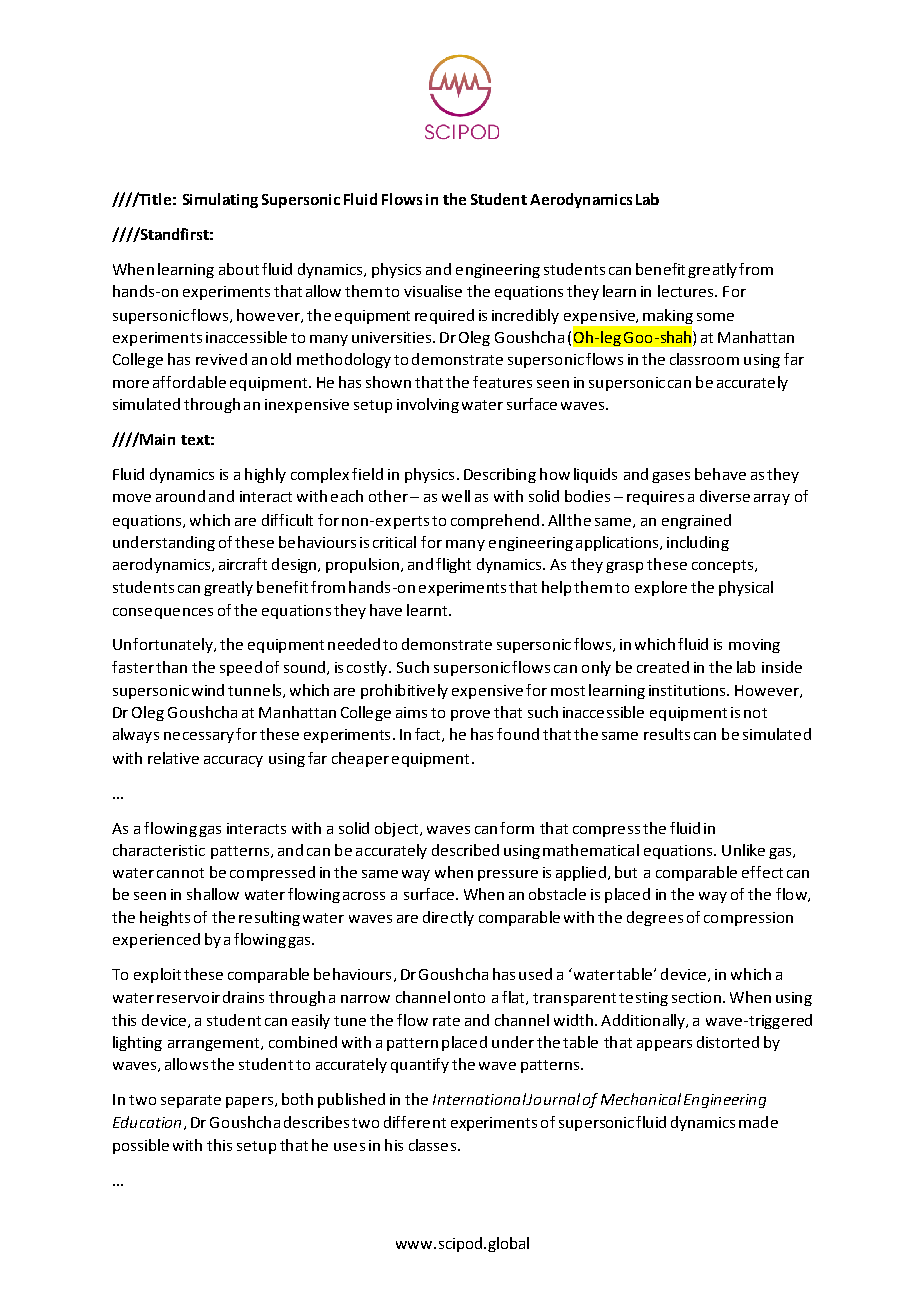 This image has height=1308, width=924. What do you see at coordinates (448, 918) in the image?
I see `directly` at bounding box center [448, 918].
